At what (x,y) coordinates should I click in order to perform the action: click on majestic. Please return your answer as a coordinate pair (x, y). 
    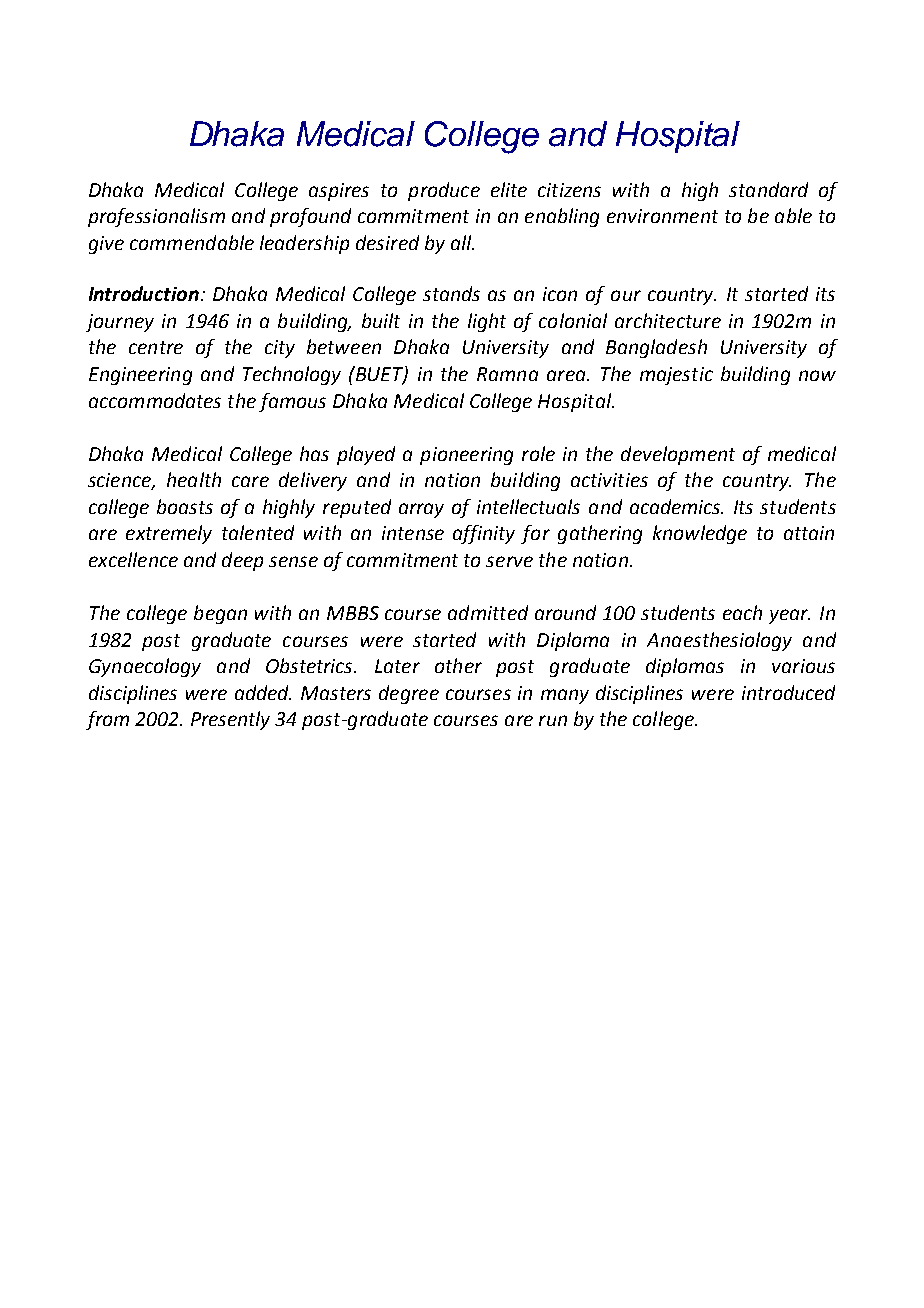
    Looking at the image, I should click on (676, 376).
